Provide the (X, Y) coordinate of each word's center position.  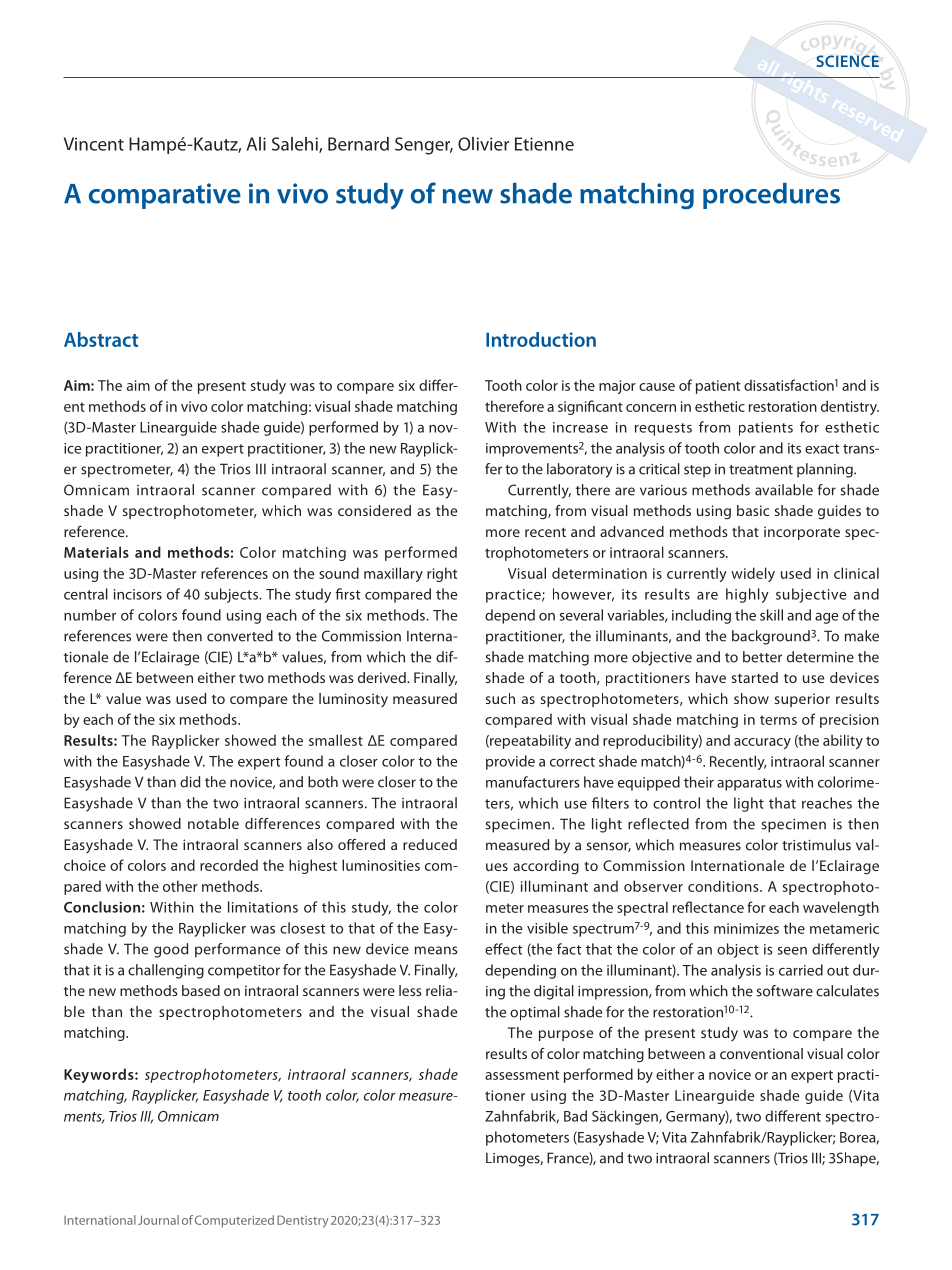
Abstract (101, 339)
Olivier (484, 144)
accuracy (762, 743)
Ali (256, 144)
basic (753, 510)
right (442, 574)
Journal (158, 1220)
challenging (166, 971)
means (436, 950)
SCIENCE (847, 61)
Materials (96, 552)
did (190, 782)
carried (801, 970)
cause (657, 387)
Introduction (541, 339)
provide (510, 762)
